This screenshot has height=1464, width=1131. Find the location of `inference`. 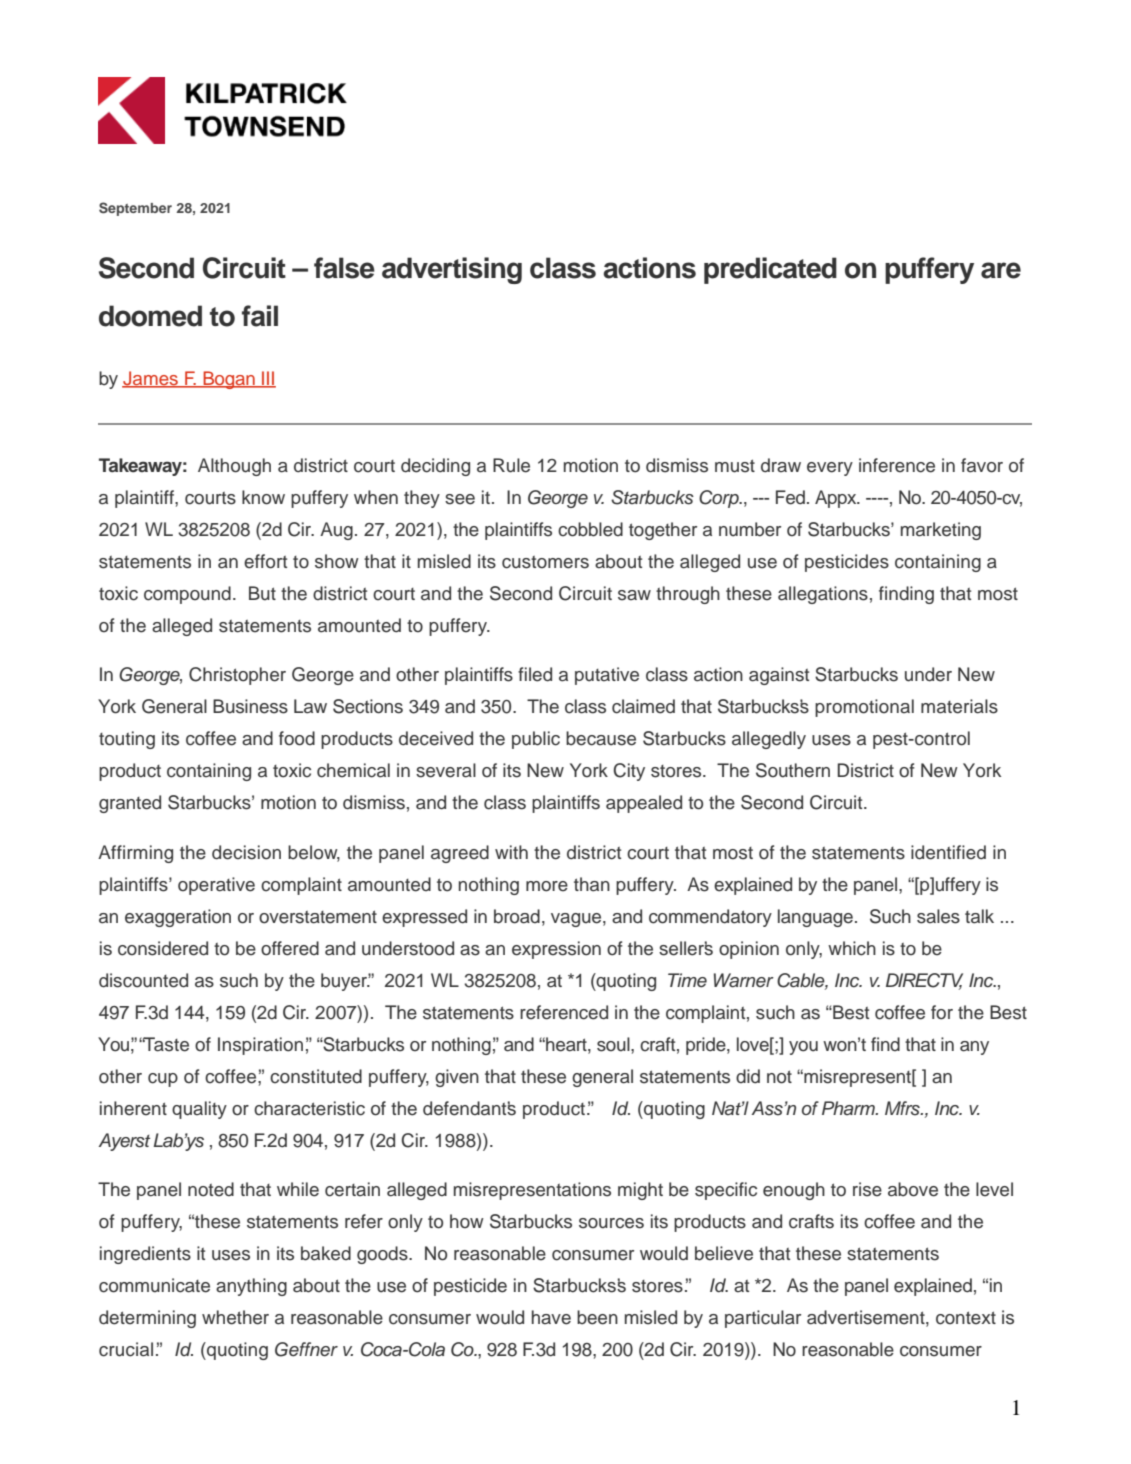

inference is located at coordinates (897, 465).
